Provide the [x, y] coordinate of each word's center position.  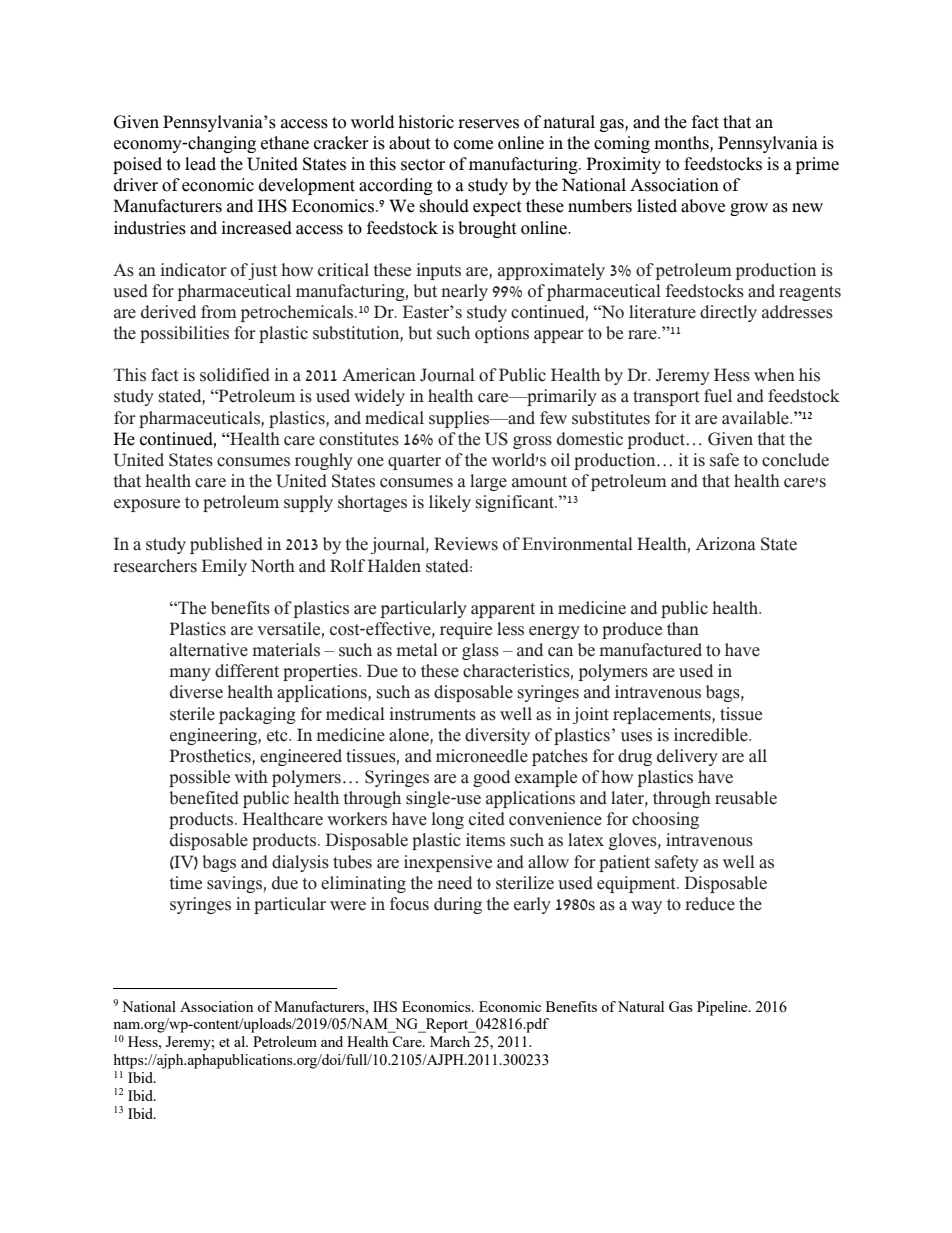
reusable [746, 798]
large [488, 482]
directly [728, 313]
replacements [663, 715]
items [485, 840]
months [682, 144]
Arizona [725, 544]
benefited [204, 798]
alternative [209, 650]
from [219, 312]
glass [480, 651]
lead [200, 164]
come [473, 145]
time [185, 883]
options [502, 334]
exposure [147, 505]
